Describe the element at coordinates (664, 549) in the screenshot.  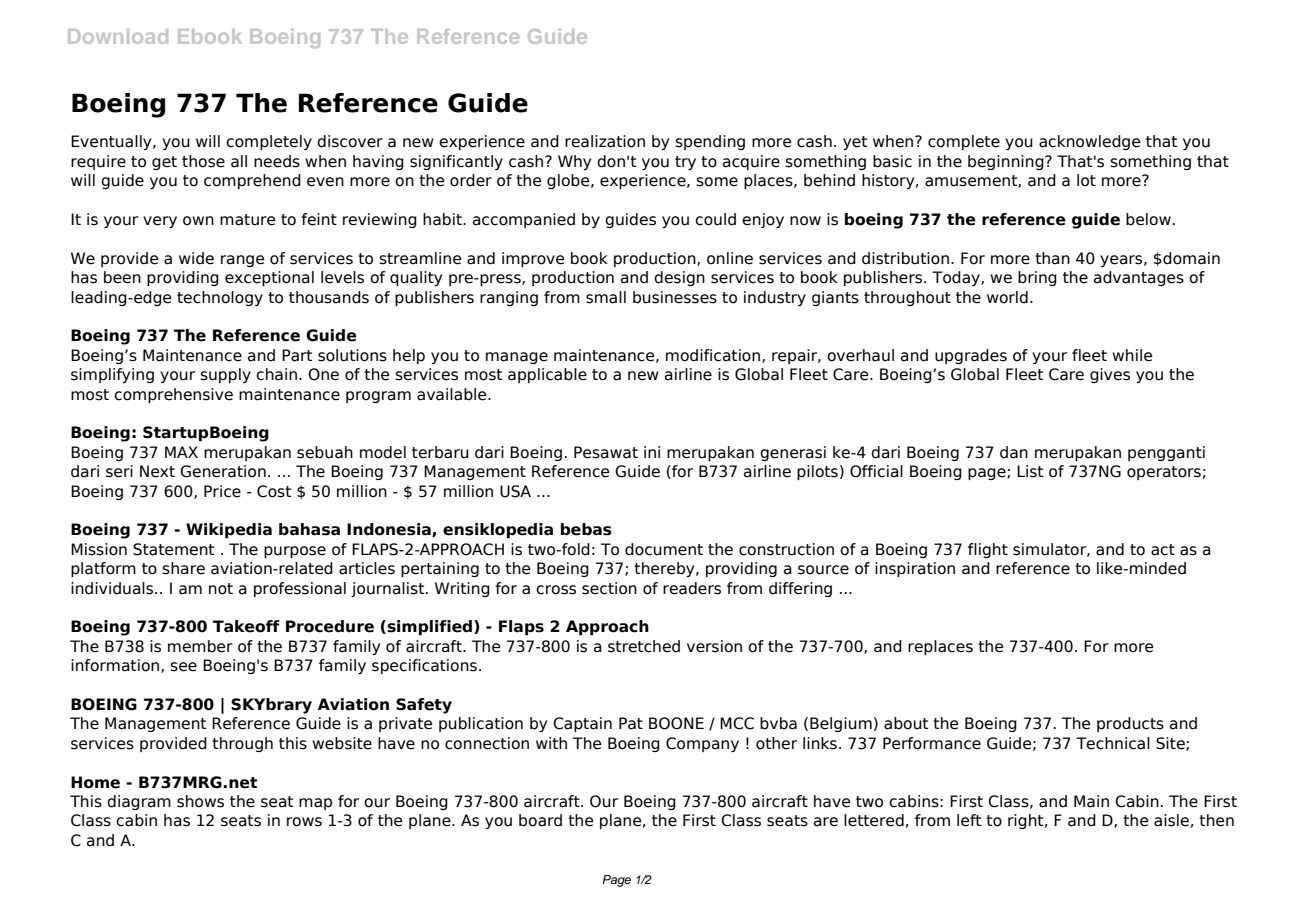
I see `document` at that location.
